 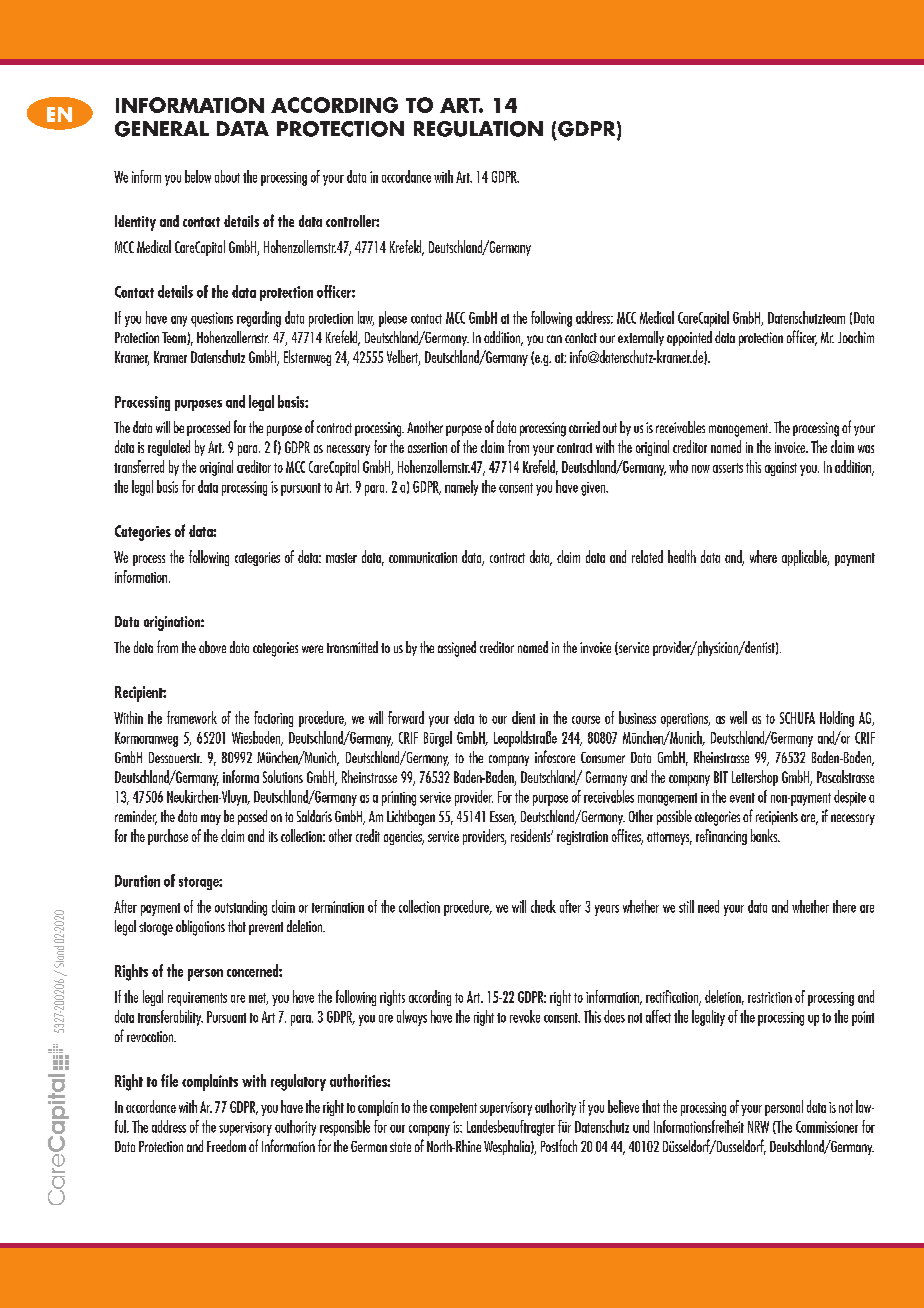 I want to click on Joachim, so click(x=856, y=337).
